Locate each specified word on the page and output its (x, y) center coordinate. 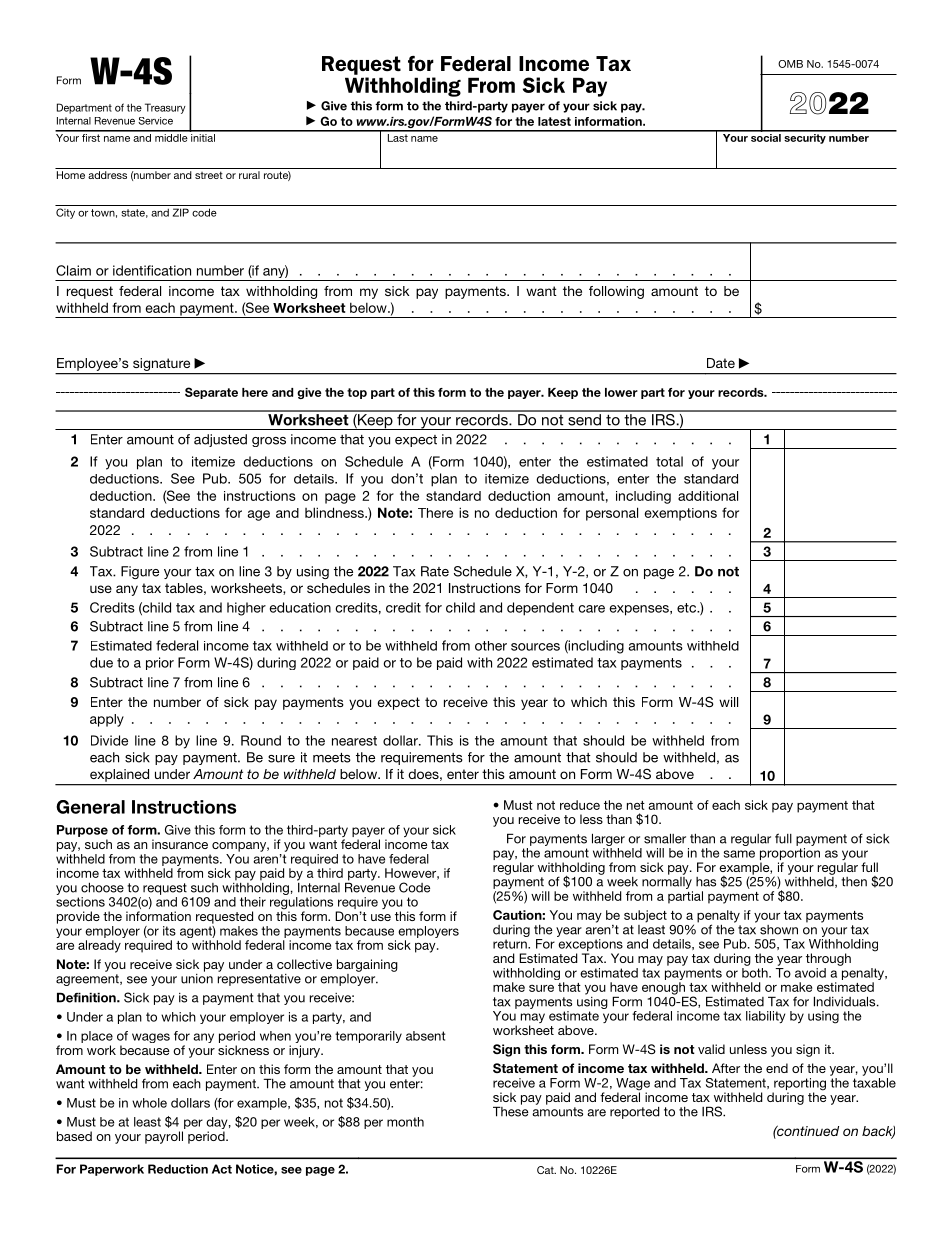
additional (708, 496)
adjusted (220, 440)
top (357, 393)
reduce (580, 805)
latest (554, 121)
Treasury (165, 108)
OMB (790, 64)
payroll (164, 1137)
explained (119, 775)
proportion (790, 855)
